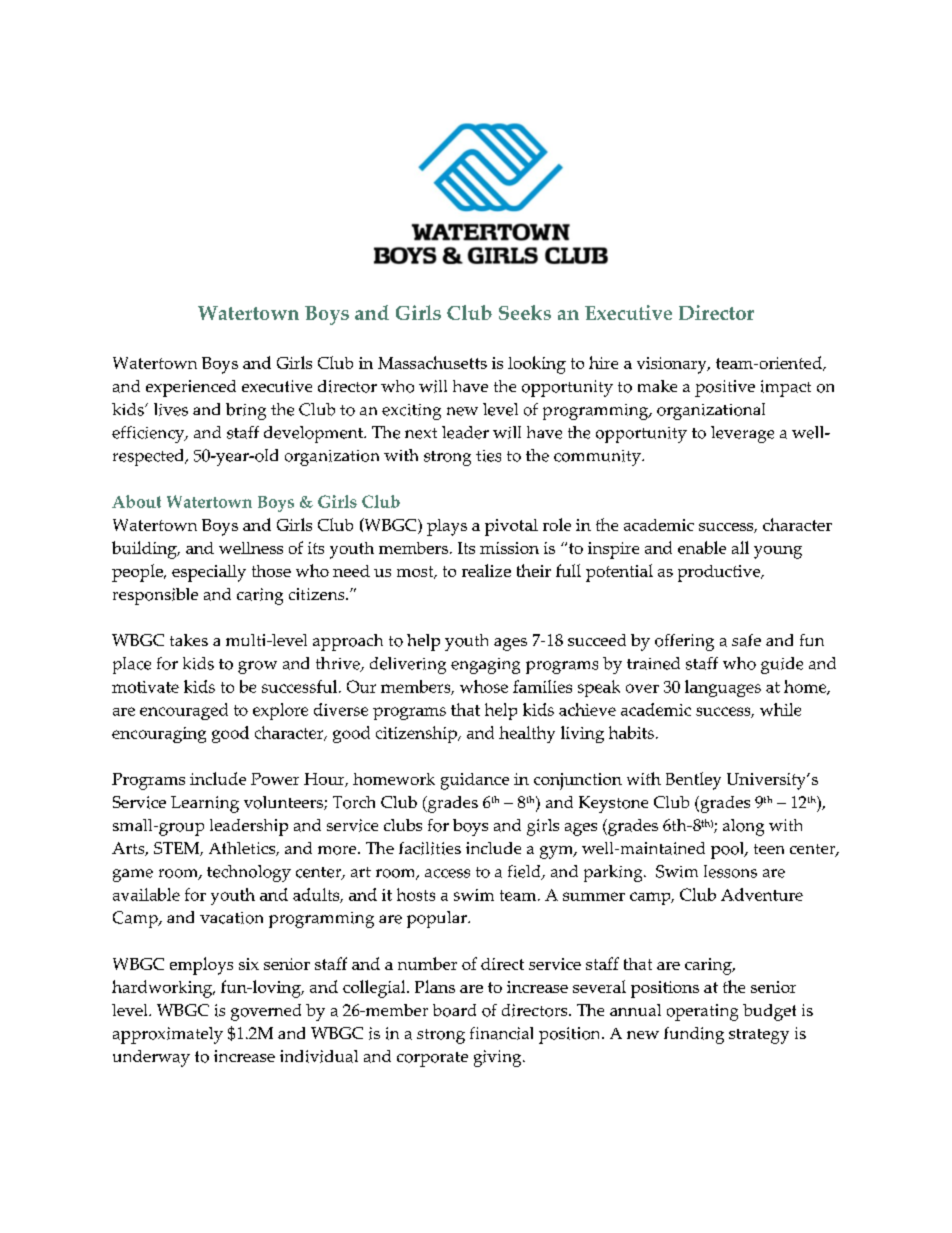 This screenshot has height=1233, width=952. I want to click on financial, so click(501, 1033).
